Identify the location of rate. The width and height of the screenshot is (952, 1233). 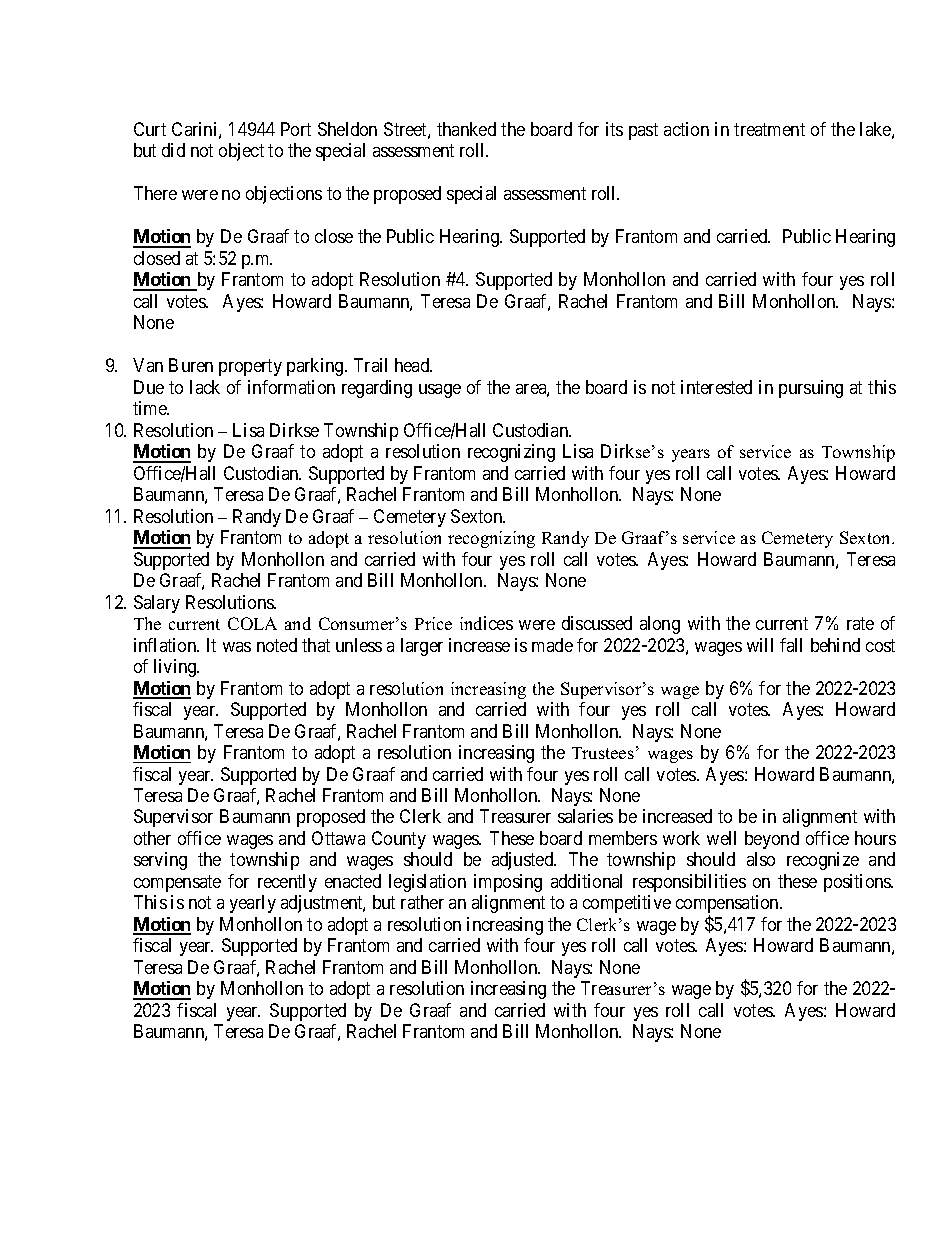
(860, 623).
